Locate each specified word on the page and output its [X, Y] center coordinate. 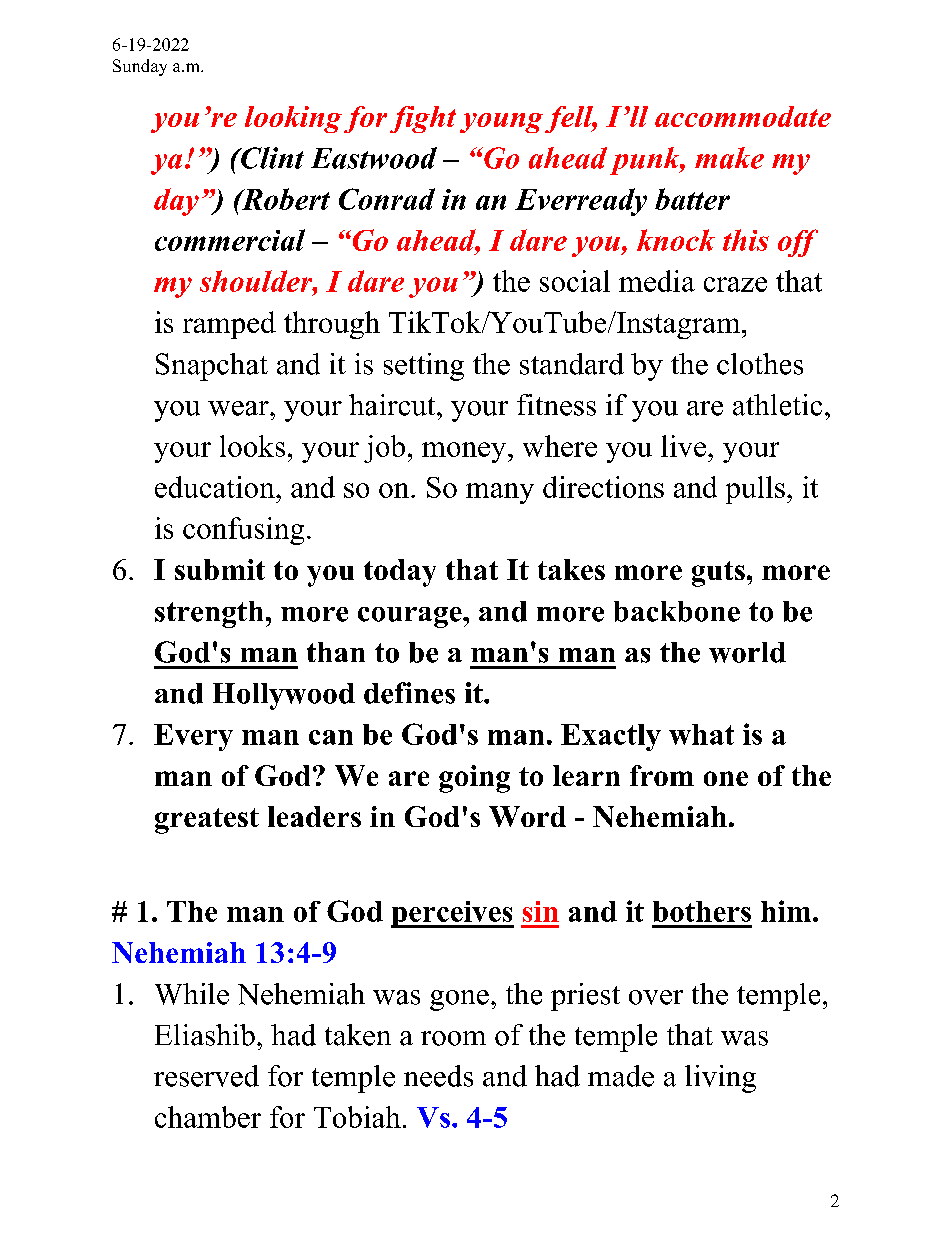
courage [411, 617]
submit [220, 569]
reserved [206, 1076]
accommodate [743, 116]
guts [718, 574]
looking [293, 119]
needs [438, 1076]
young [503, 123]
